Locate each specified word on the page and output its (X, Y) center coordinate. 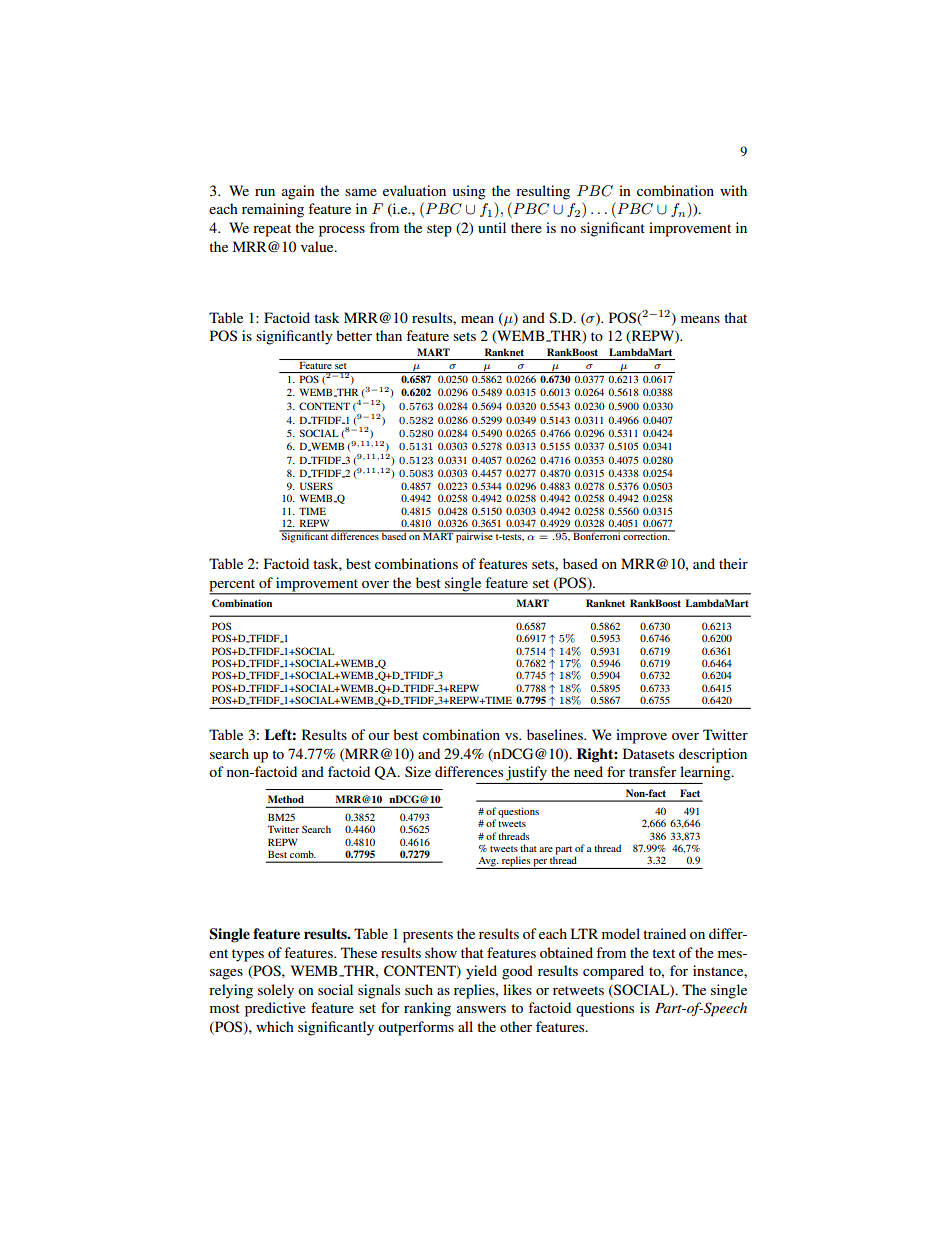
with (733, 190)
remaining (273, 210)
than (389, 335)
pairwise (474, 536)
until (492, 227)
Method (286, 799)
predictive (275, 1009)
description (713, 755)
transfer (653, 771)
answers (481, 1009)
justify (526, 773)
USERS (316, 486)
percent (233, 586)
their (733, 563)
